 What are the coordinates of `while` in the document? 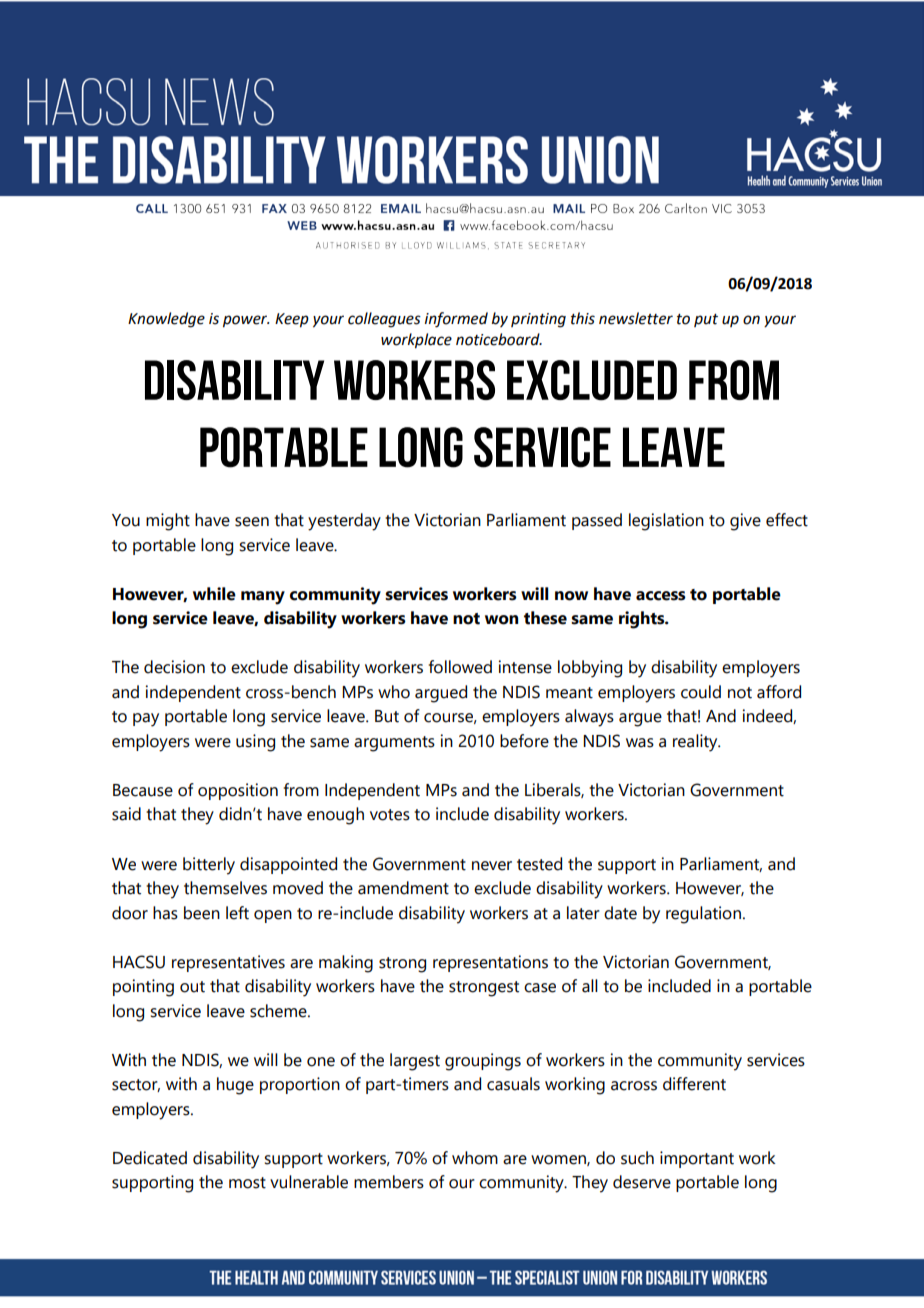 It's located at (214, 594).
